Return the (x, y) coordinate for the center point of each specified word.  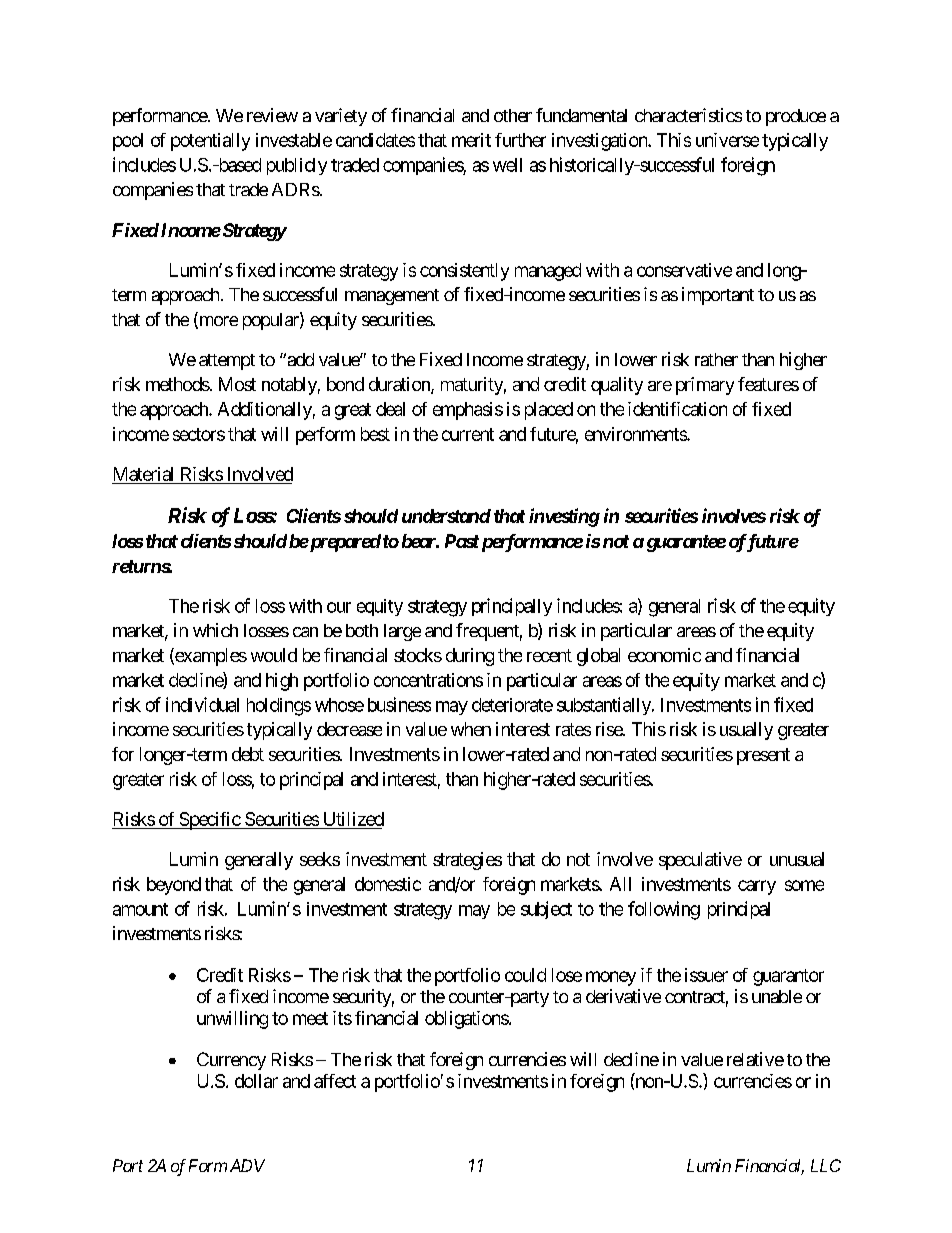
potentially (210, 142)
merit (471, 140)
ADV (247, 1165)
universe (727, 140)
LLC (826, 1165)
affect (335, 1081)
